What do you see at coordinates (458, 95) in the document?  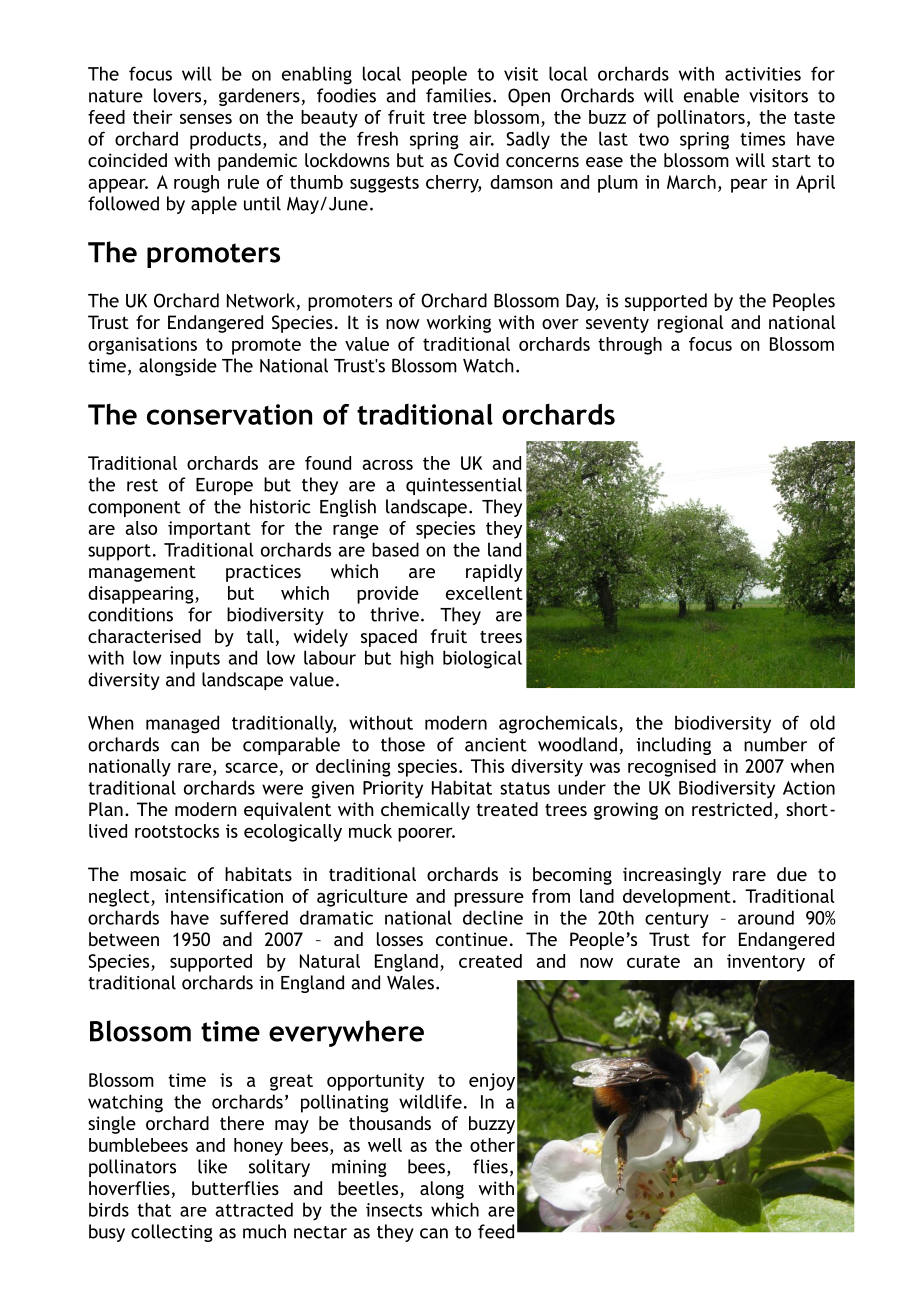 I see `families` at bounding box center [458, 95].
